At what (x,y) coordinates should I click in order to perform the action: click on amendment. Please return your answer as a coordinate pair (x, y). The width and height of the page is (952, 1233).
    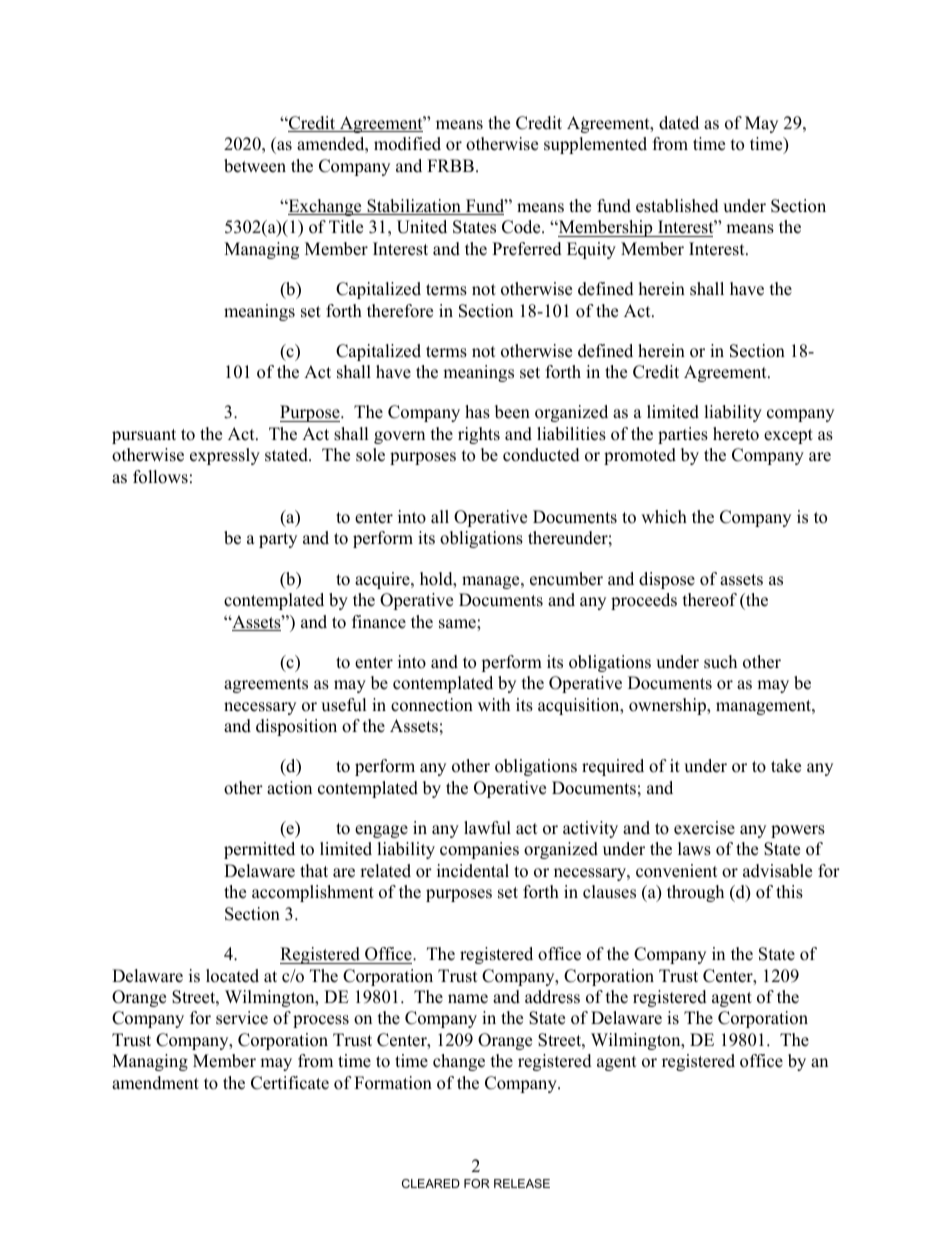
    Looking at the image, I should click on (155, 1083).
